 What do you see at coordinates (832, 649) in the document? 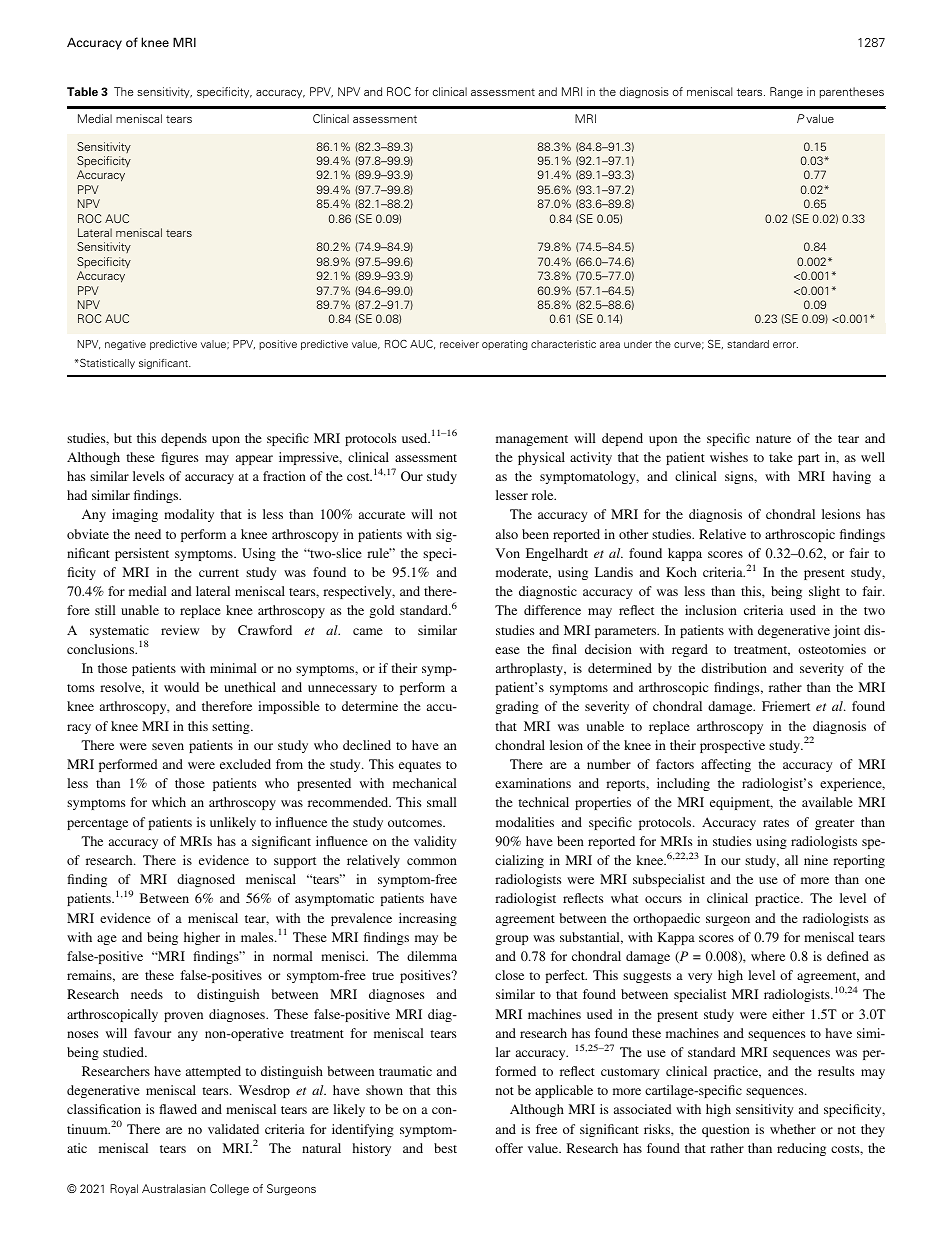
I see `osteotomies` at bounding box center [832, 649].
